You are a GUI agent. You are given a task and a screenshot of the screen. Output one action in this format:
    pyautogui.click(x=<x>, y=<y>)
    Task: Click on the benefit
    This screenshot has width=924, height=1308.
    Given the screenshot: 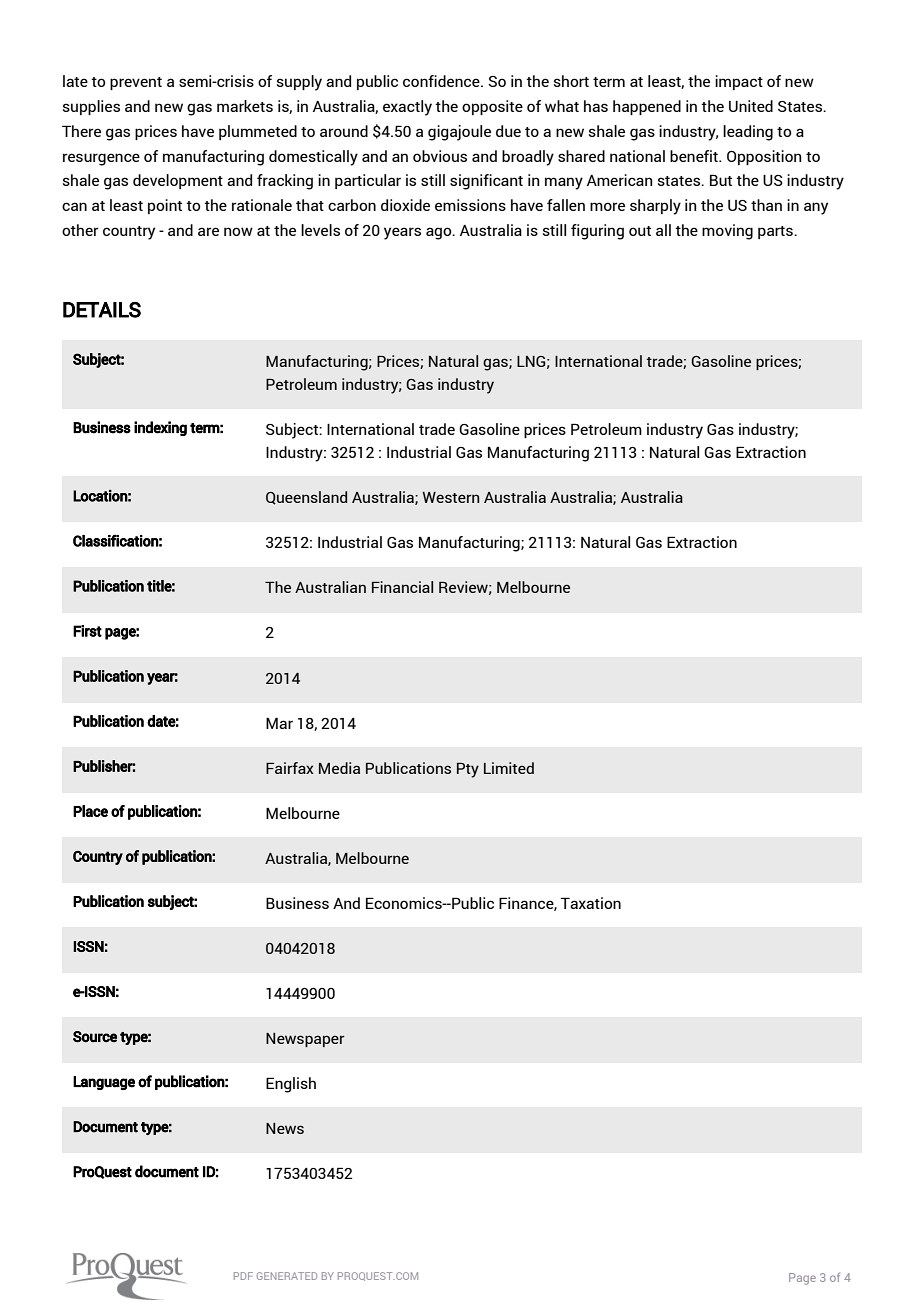 What is the action you would take?
    pyautogui.click(x=695, y=156)
